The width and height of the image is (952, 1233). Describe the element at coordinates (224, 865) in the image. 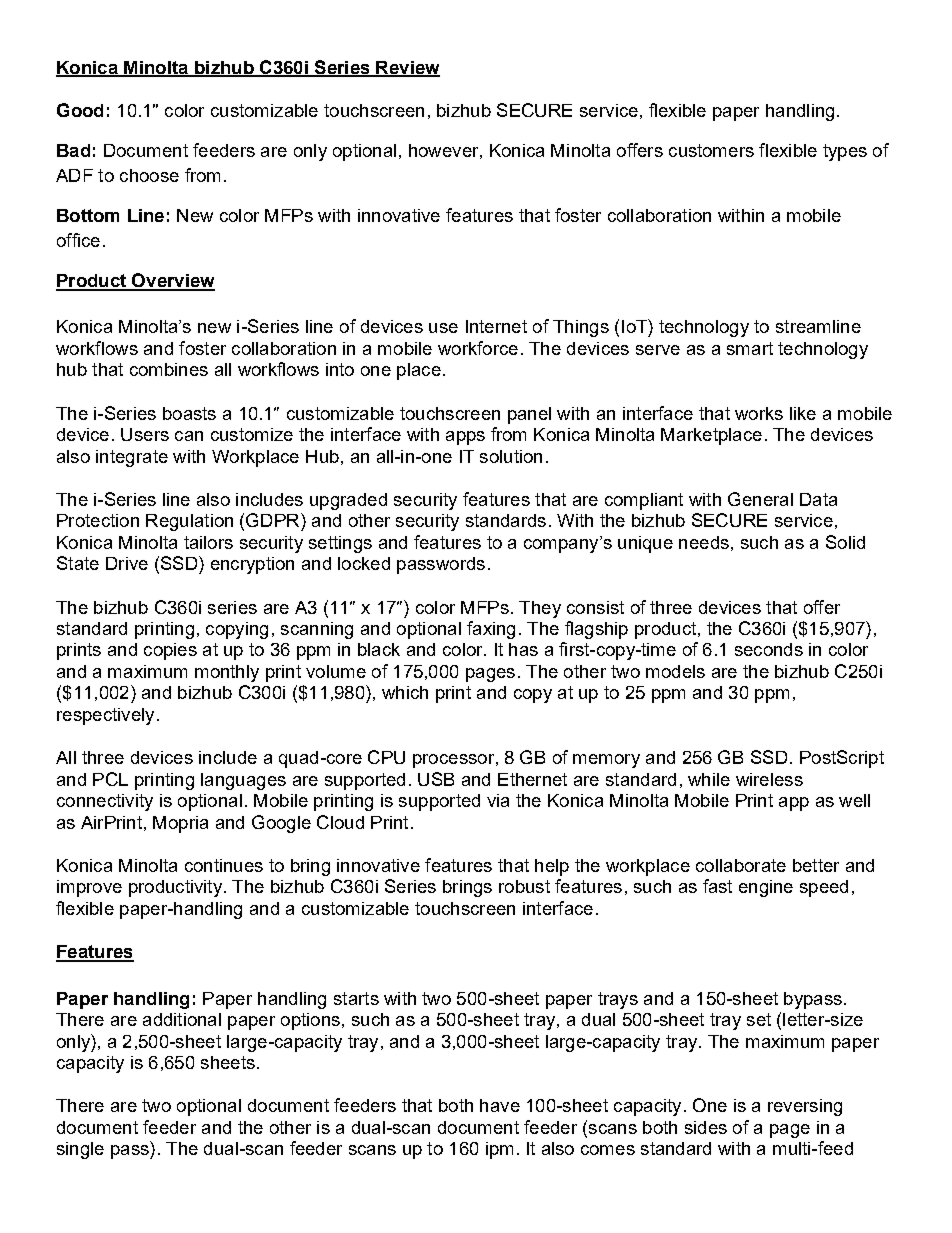

I see `continues` at that location.
